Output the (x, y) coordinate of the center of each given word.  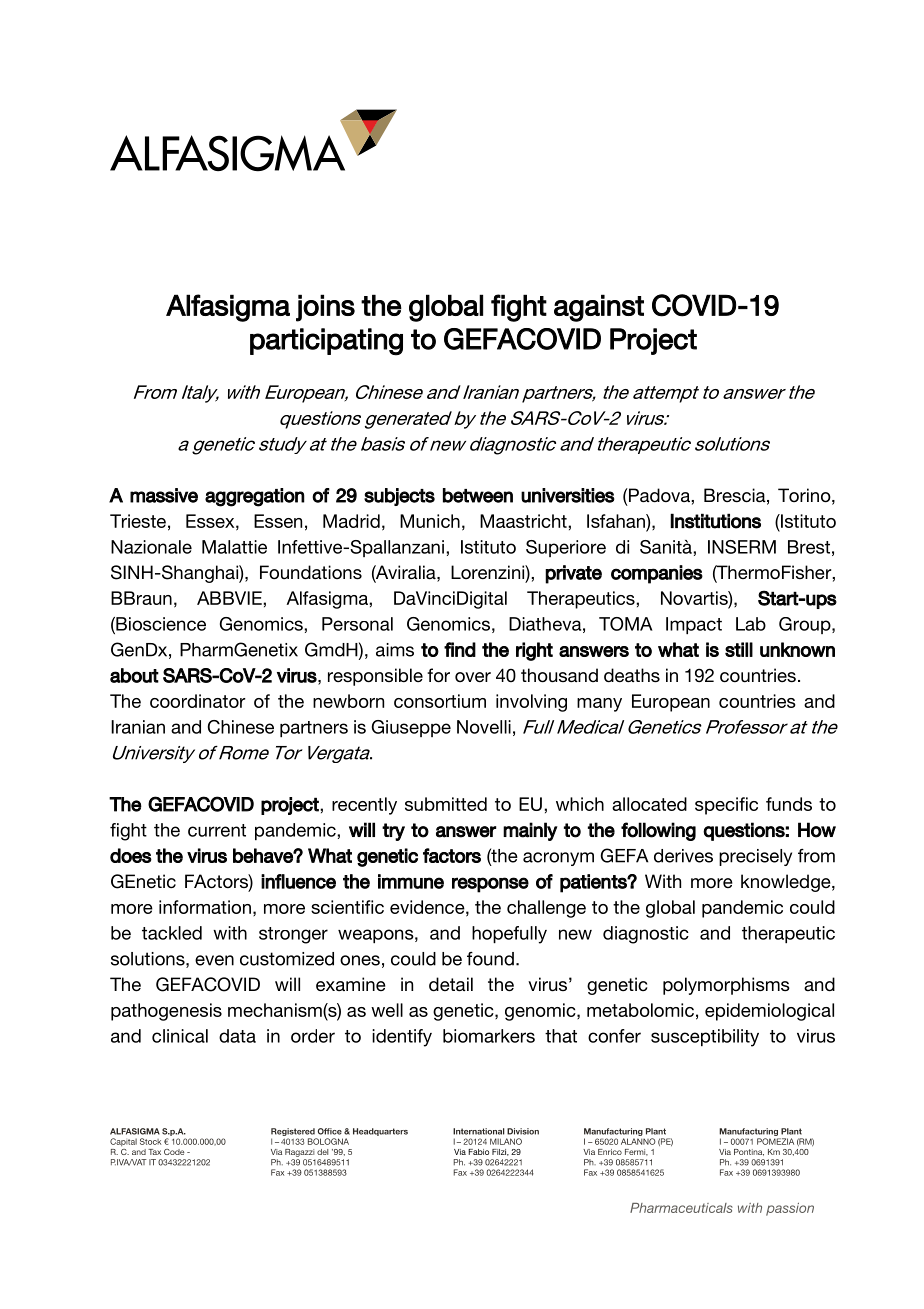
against (599, 308)
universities (568, 495)
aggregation (255, 497)
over (473, 677)
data (237, 1036)
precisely (755, 857)
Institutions (715, 521)
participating (326, 342)
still (739, 649)
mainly (530, 831)
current (217, 830)
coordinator (198, 701)
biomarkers (489, 1036)
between (478, 495)
